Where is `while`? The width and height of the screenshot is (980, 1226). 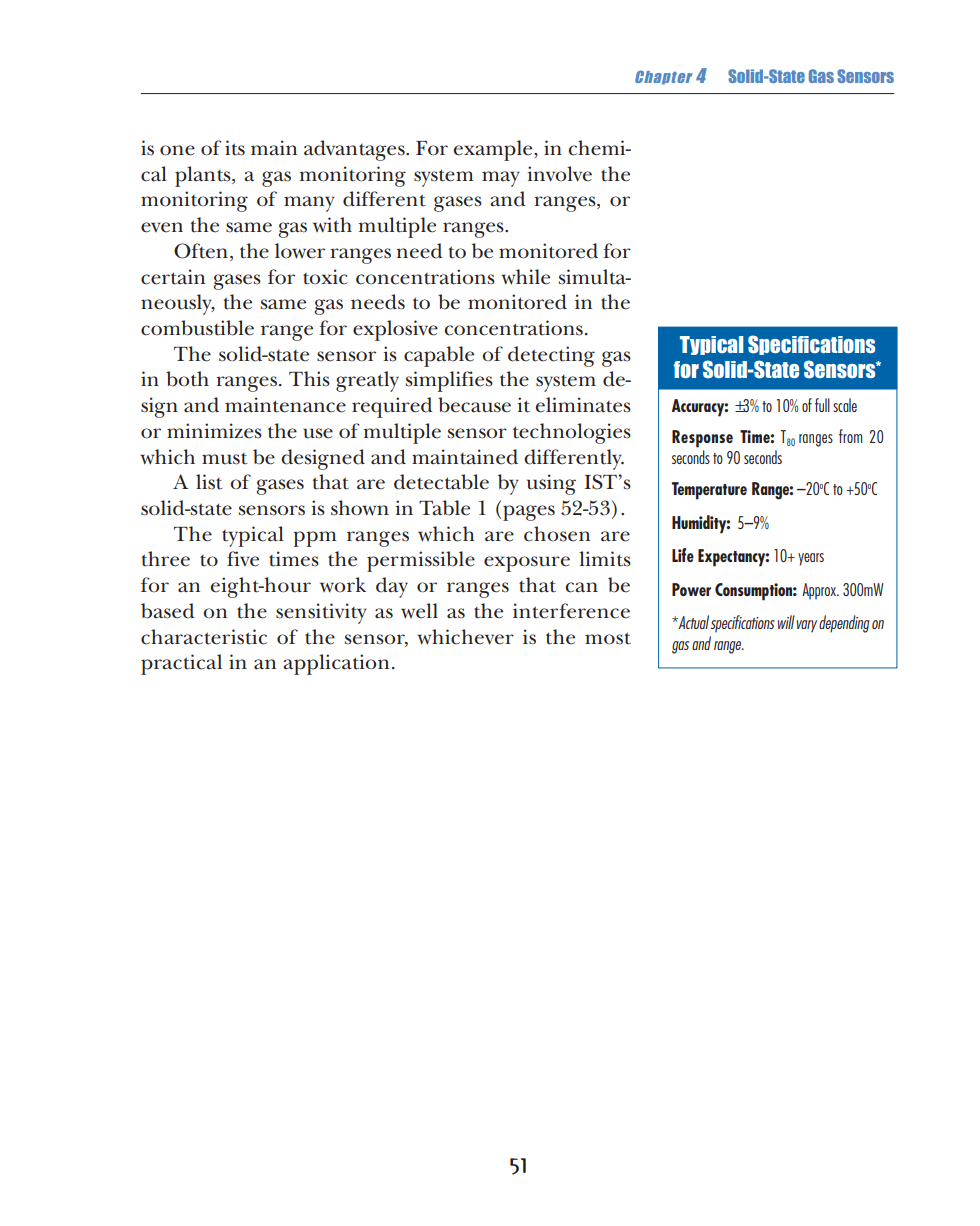
while is located at coordinates (525, 277).
